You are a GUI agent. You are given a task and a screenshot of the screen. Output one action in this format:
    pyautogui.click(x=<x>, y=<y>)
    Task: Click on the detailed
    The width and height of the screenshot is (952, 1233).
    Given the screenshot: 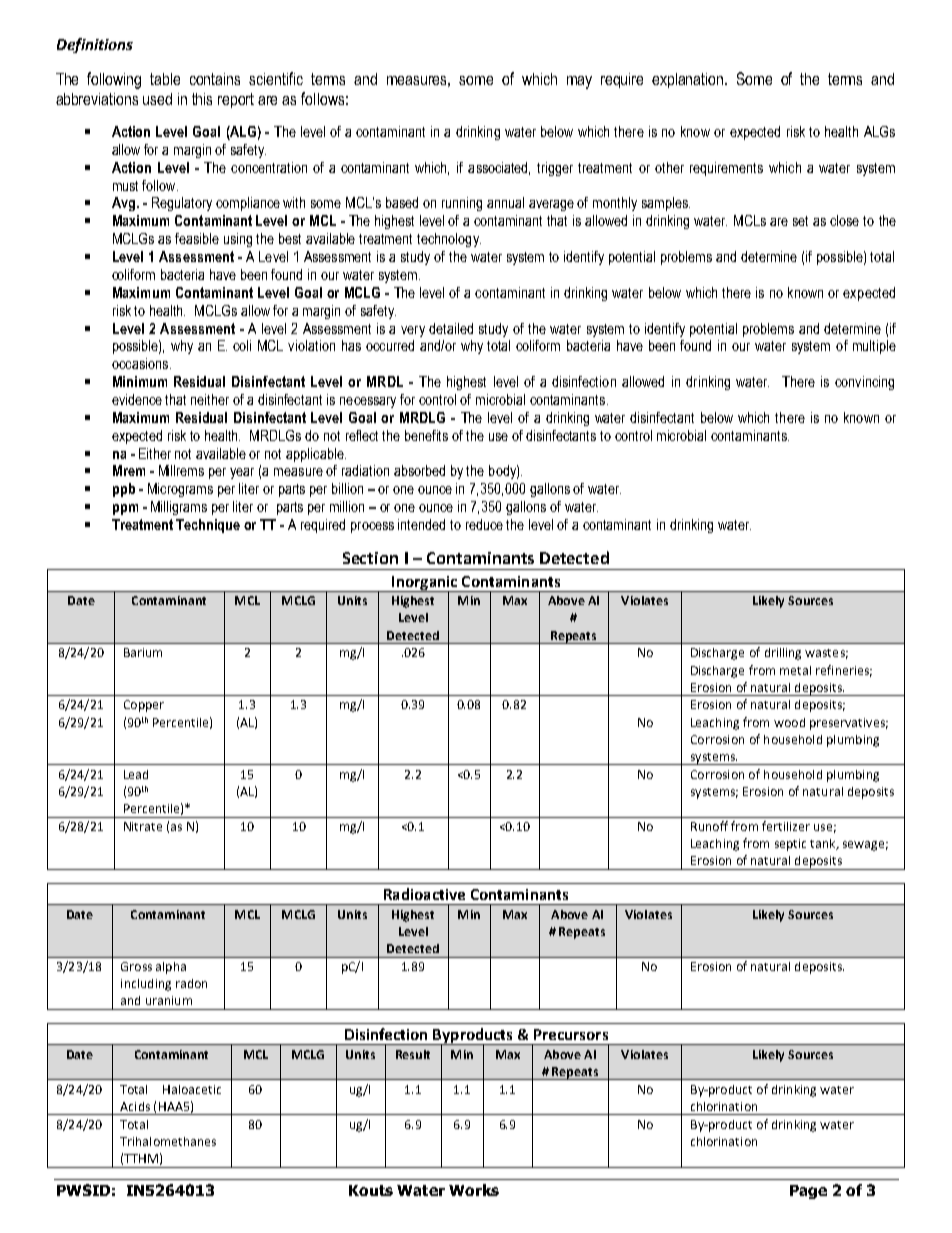 What is the action you would take?
    pyautogui.click(x=451, y=328)
